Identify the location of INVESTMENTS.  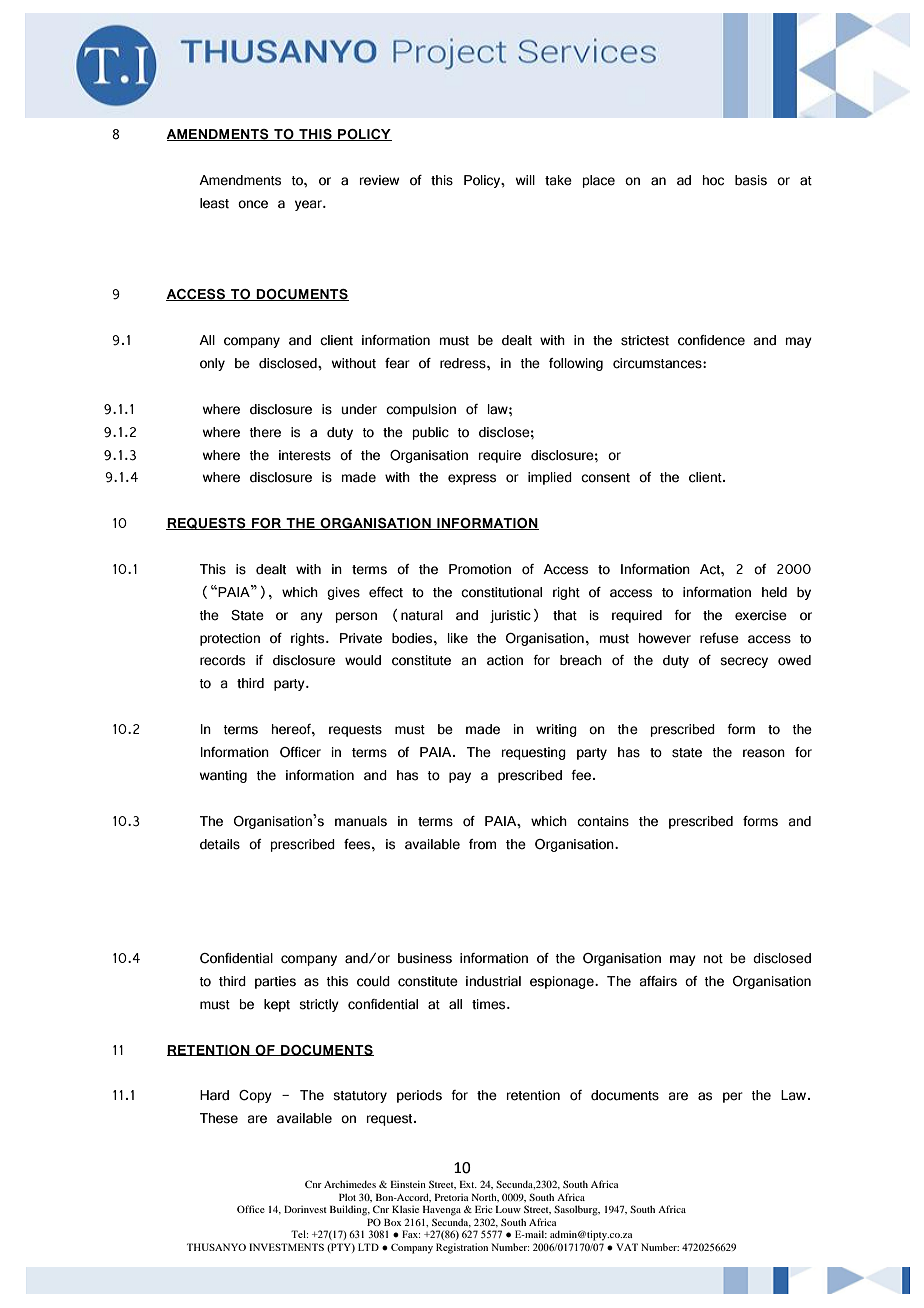
(286, 1247).
